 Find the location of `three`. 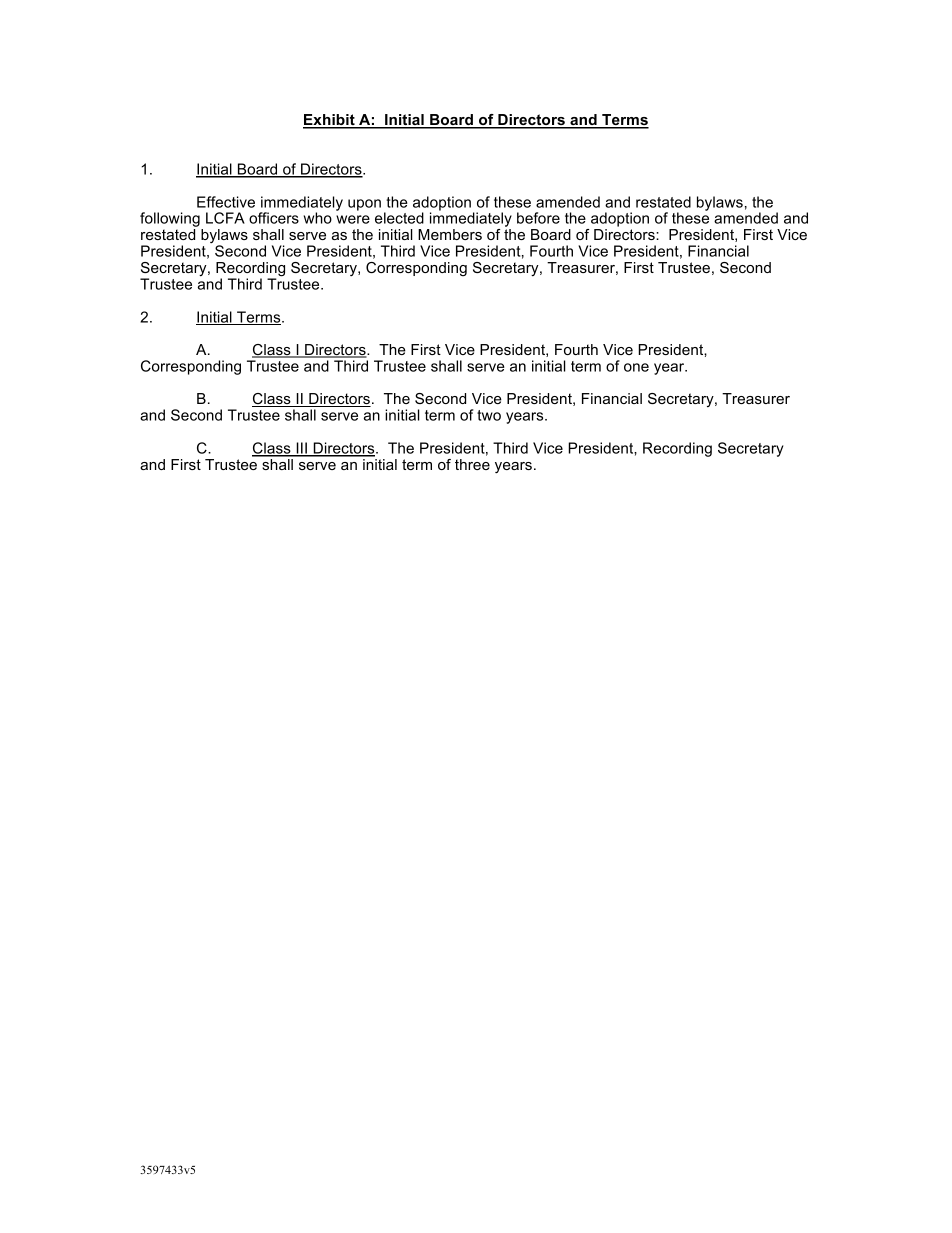

three is located at coordinates (472, 464).
